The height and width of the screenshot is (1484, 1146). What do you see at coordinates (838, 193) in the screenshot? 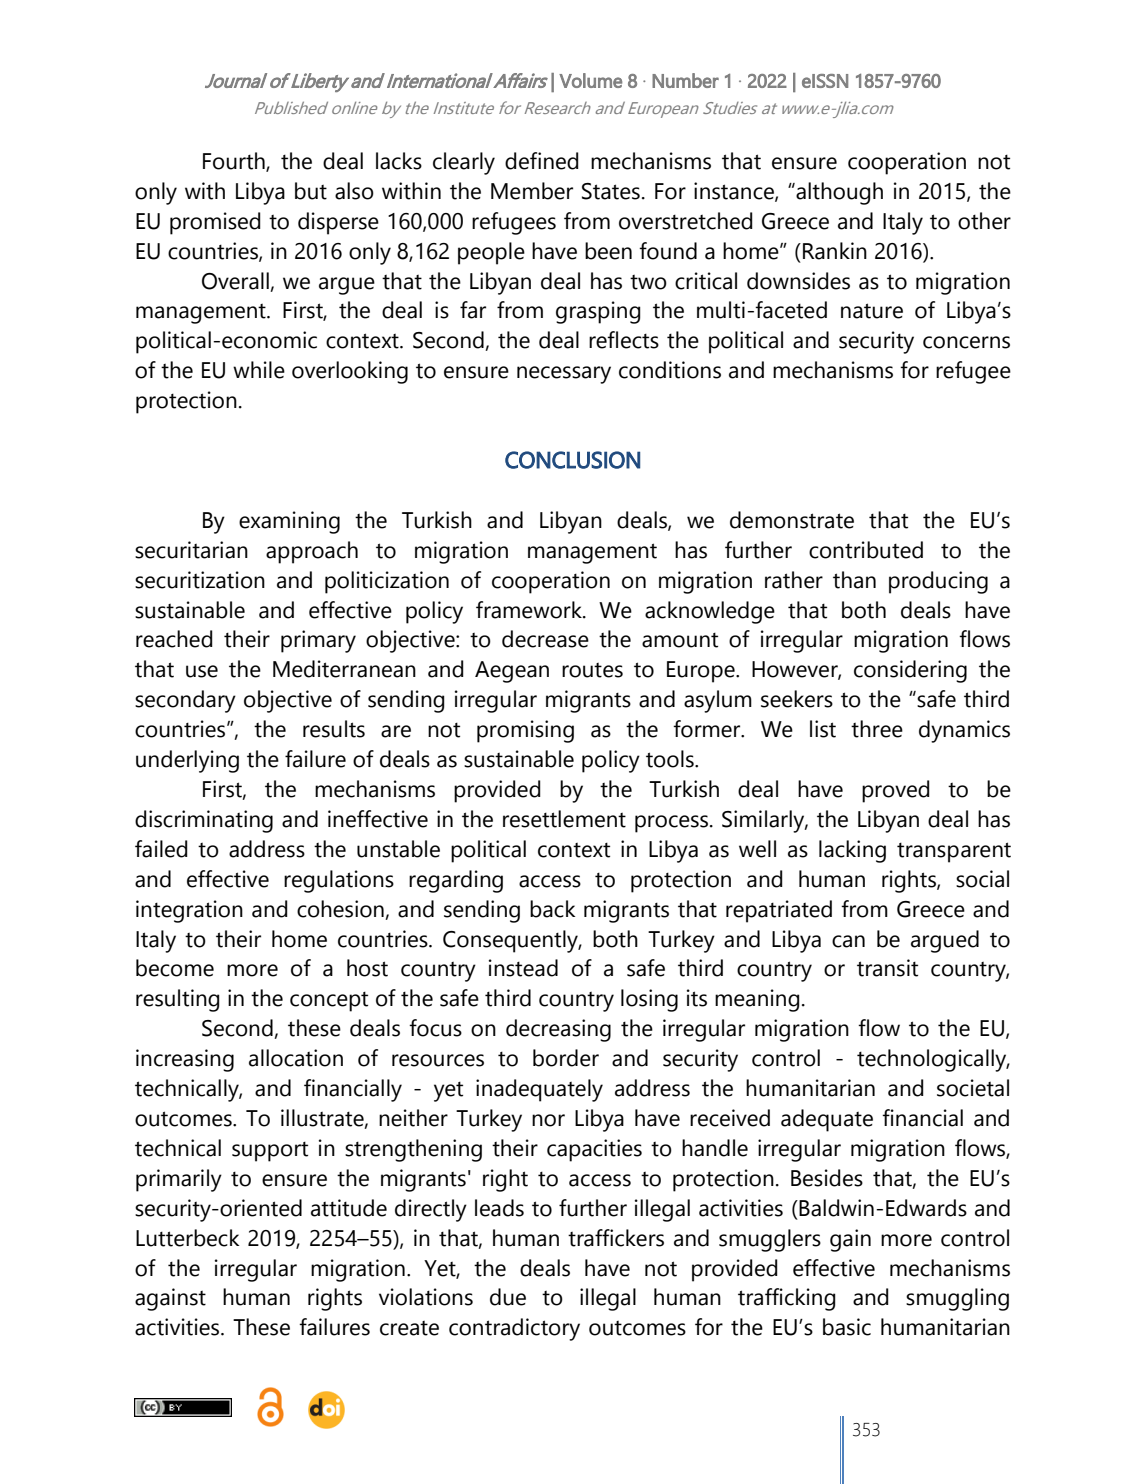
I see `although` at bounding box center [838, 193].
